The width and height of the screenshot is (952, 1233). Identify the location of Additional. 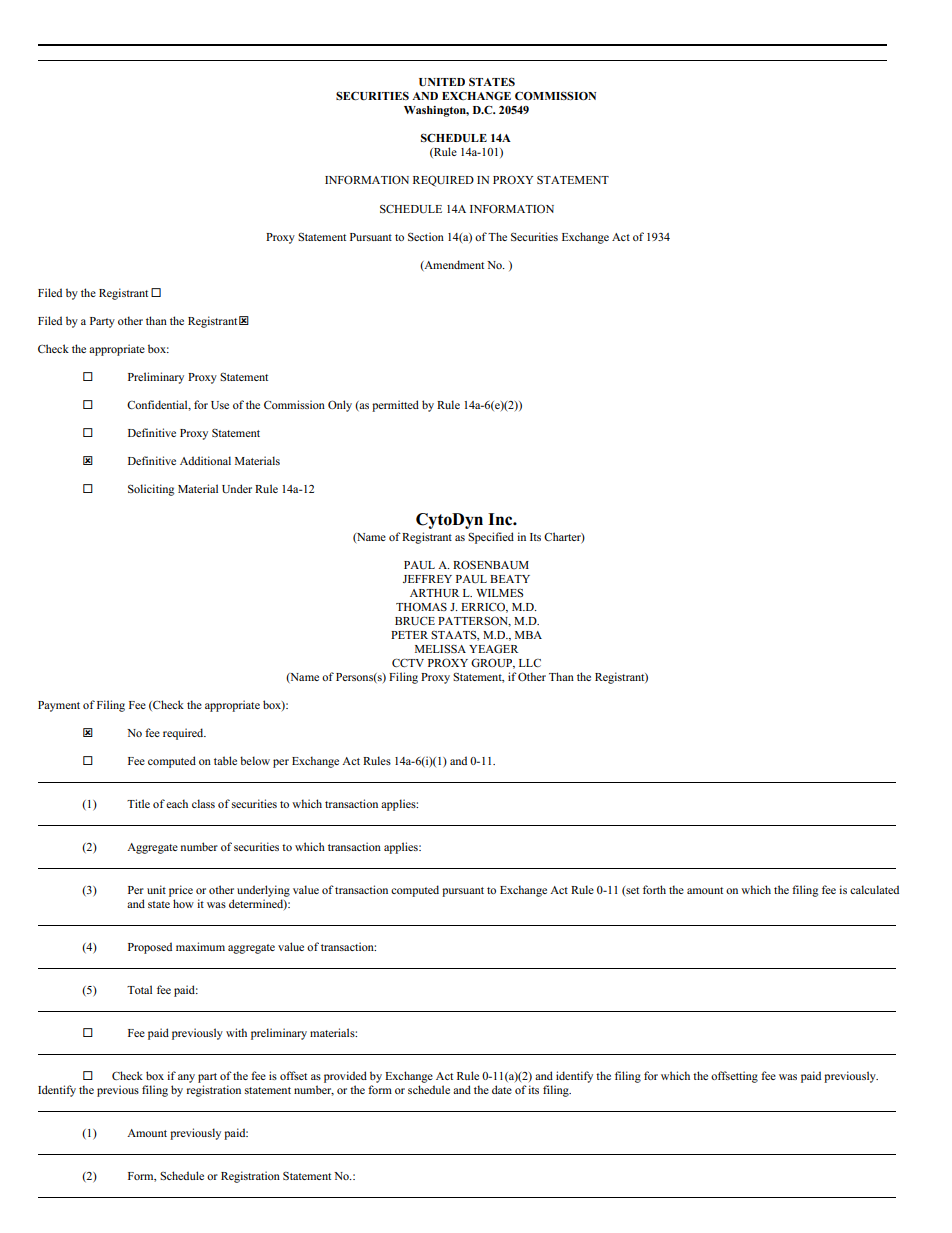
(205, 460).
